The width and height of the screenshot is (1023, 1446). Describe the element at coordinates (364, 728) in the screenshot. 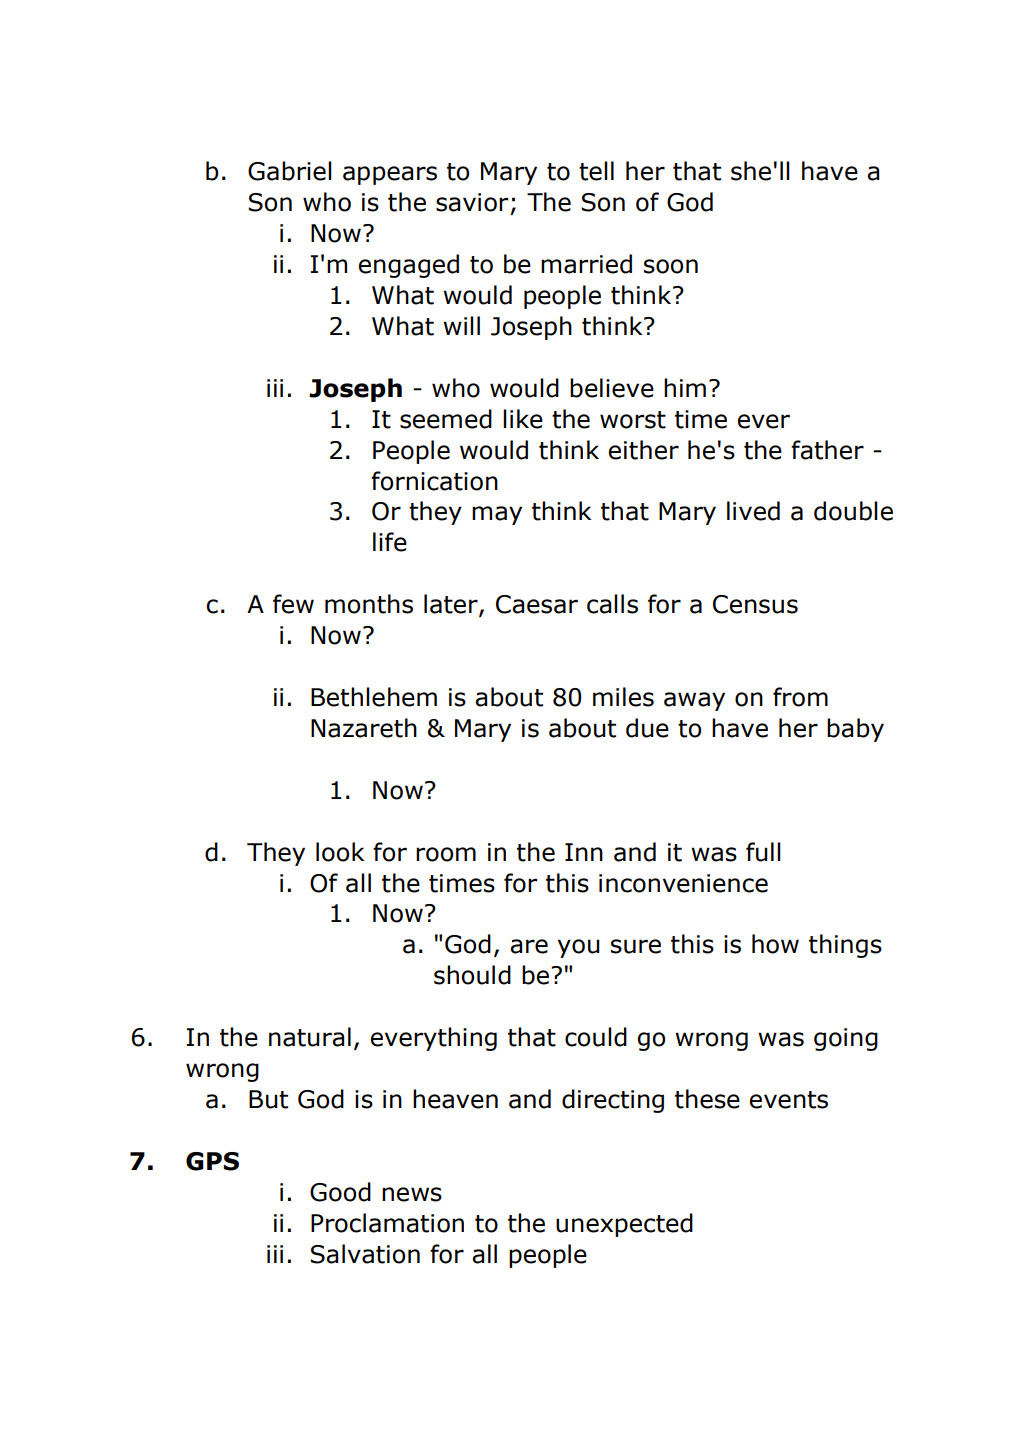

I see `Nazareth` at that location.
